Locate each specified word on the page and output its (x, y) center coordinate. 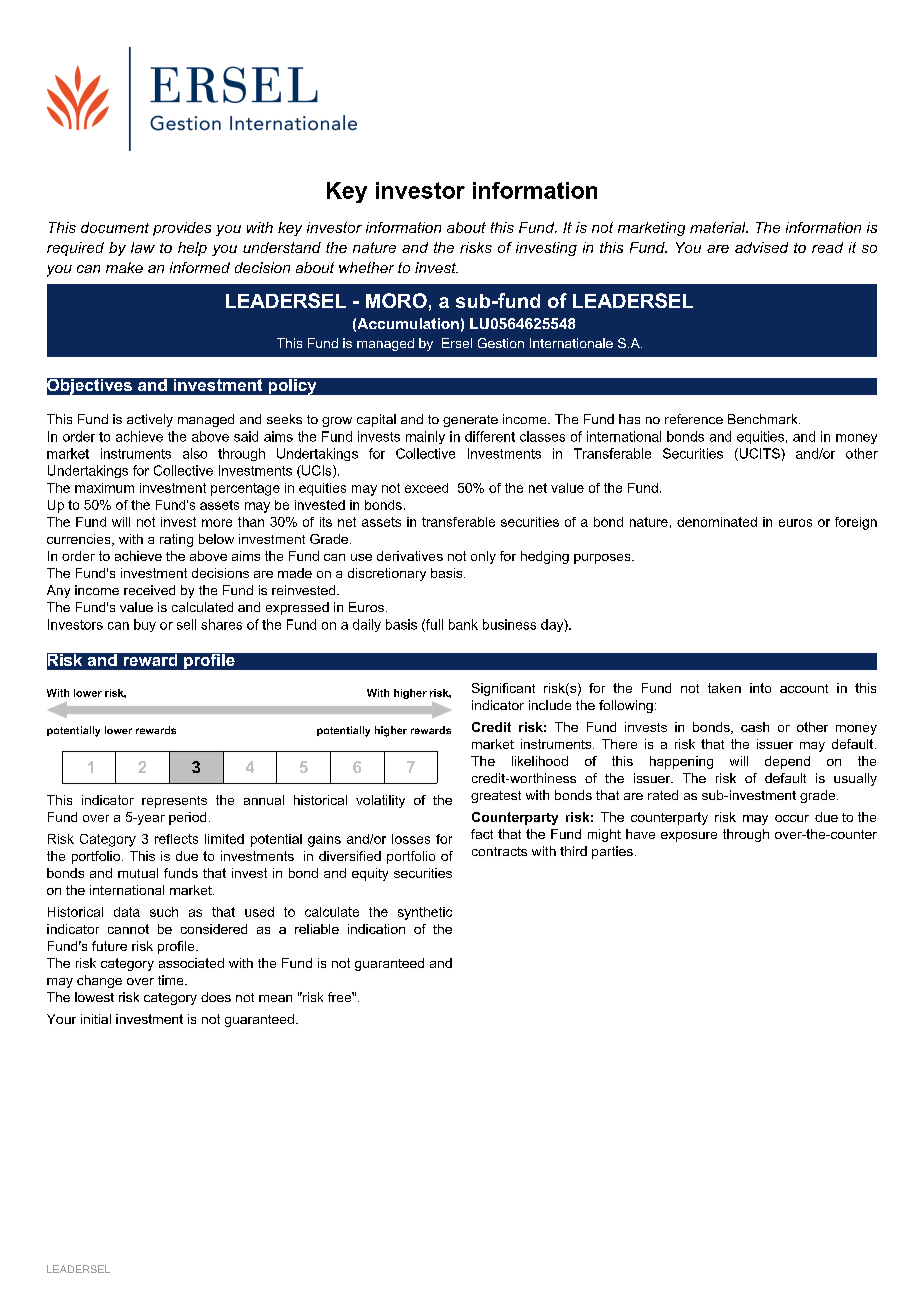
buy (145, 625)
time (172, 980)
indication (376, 929)
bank (463, 624)
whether (366, 267)
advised (761, 247)
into (760, 688)
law (143, 247)
